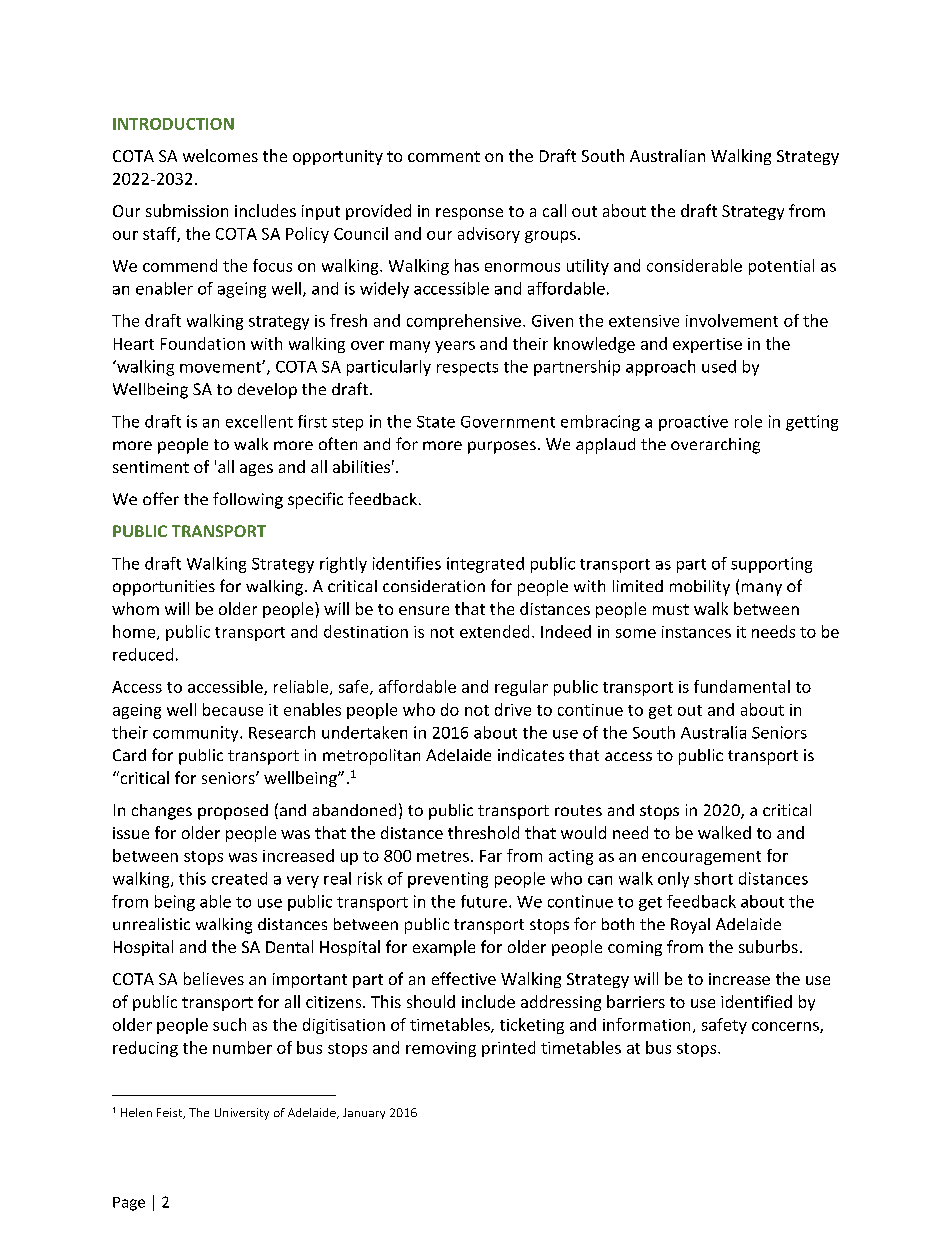 The image size is (952, 1233). Describe the element at coordinates (444, 156) in the screenshot. I see `comment` at that location.
